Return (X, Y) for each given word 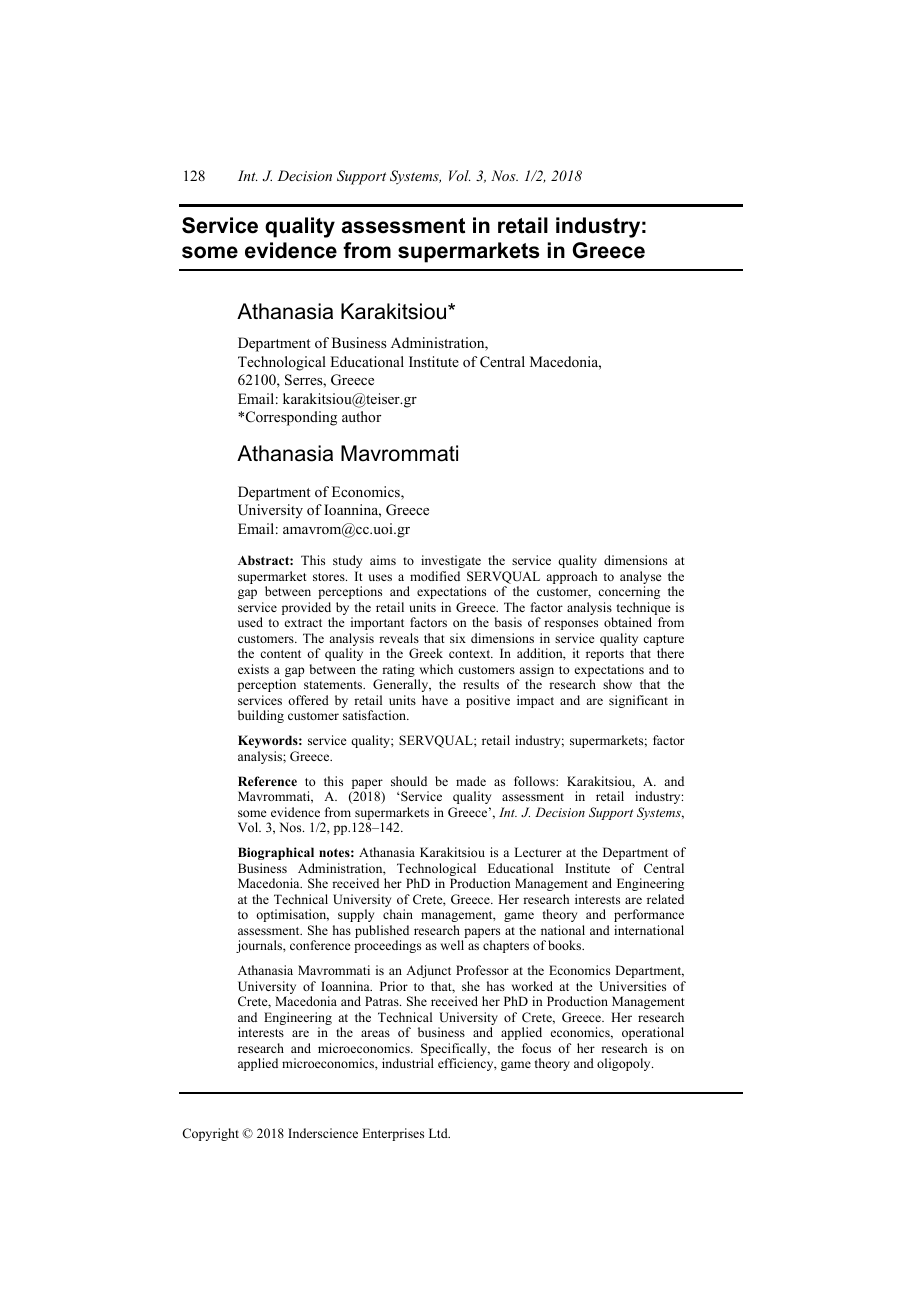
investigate (451, 561)
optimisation (292, 915)
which (436, 669)
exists (253, 669)
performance (649, 915)
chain (398, 914)
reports (605, 655)
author (361, 416)
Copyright (210, 1134)
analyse (641, 579)
